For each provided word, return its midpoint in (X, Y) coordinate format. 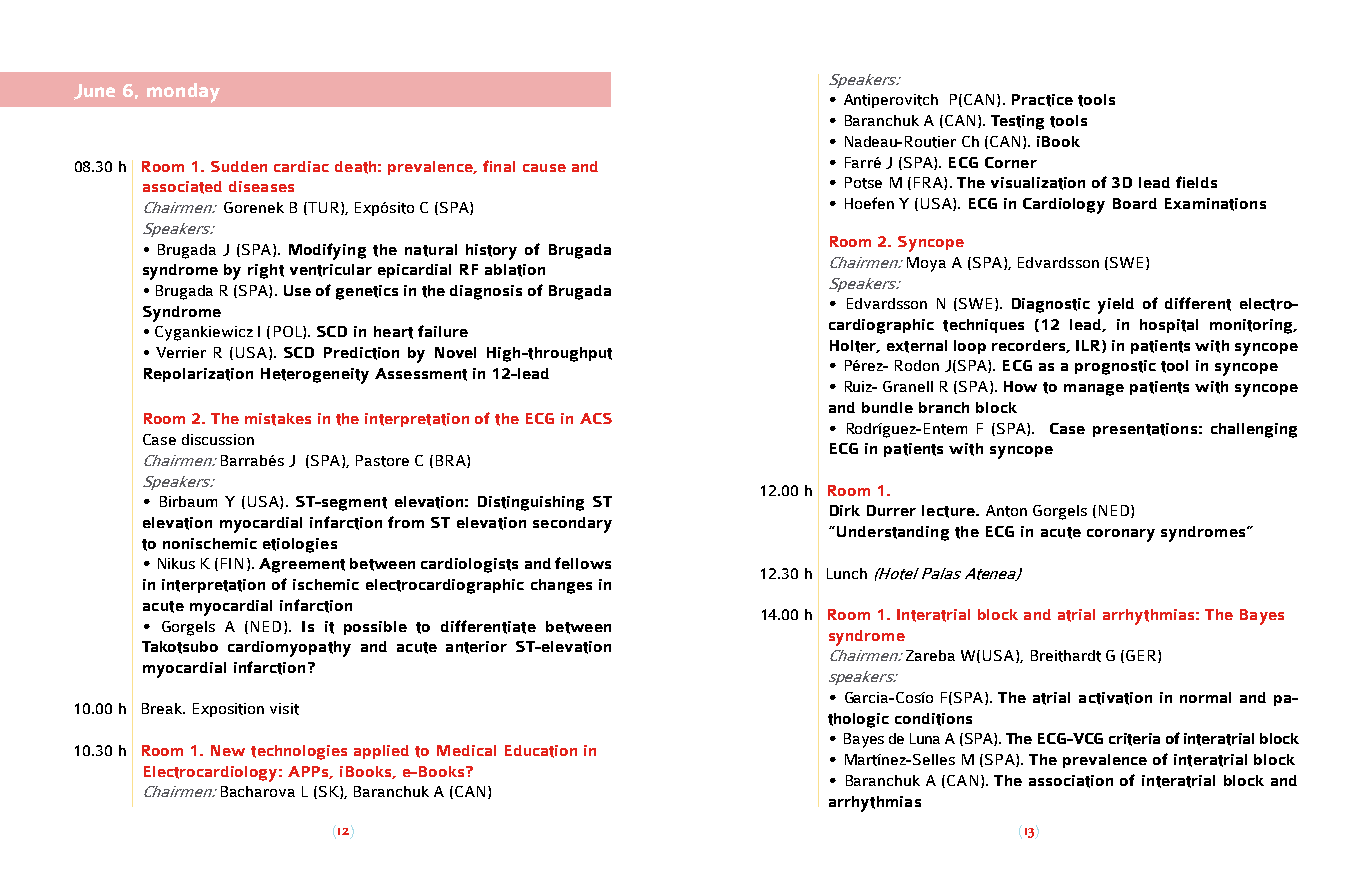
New (228, 750)
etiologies (300, 545)
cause (544, 168)
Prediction (361, 353)
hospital (1169, 326)
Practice (1042, 100)
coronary (1121, 535)
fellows (583, 563)
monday (183, 93)
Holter (854, 346)
